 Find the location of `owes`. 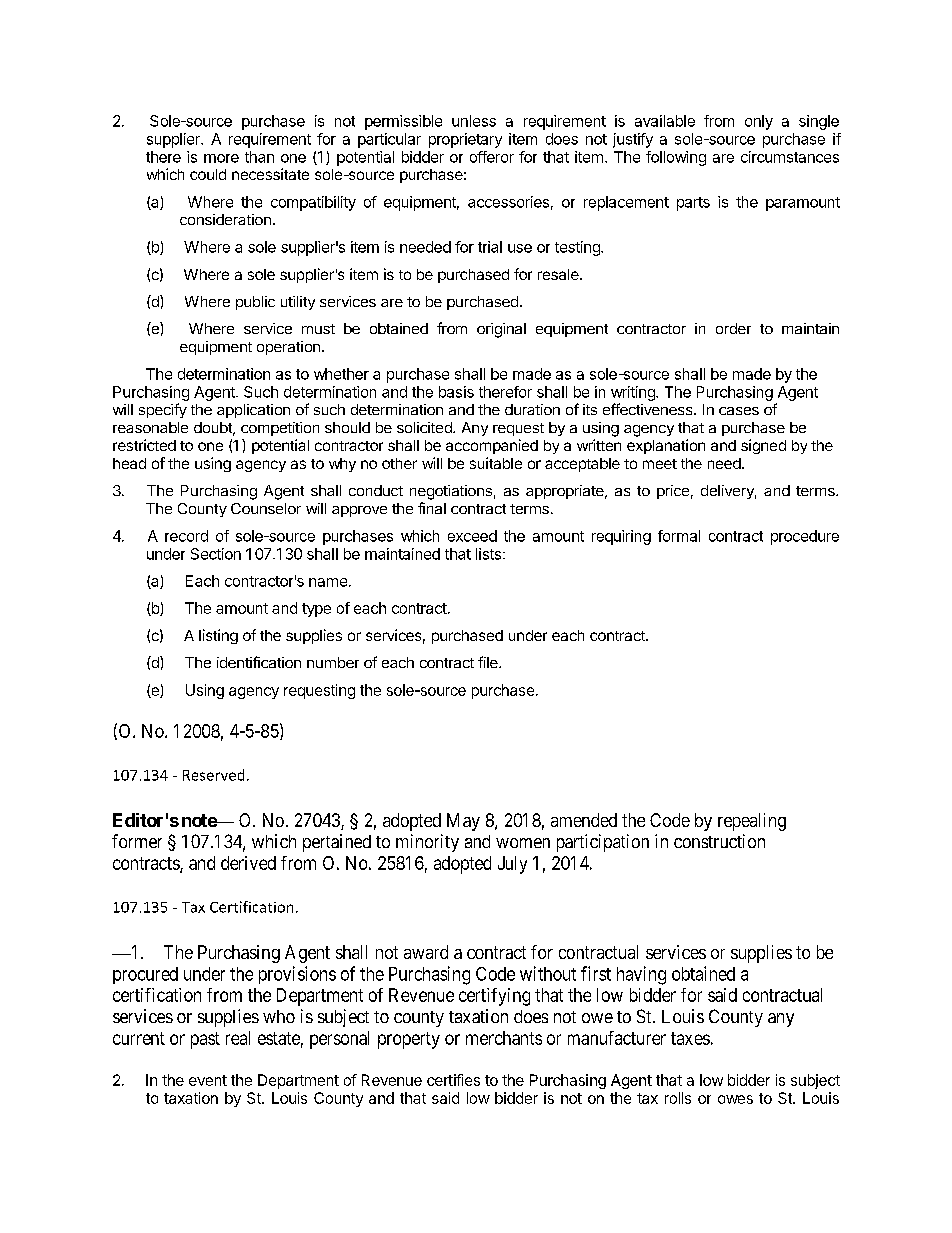

owes is located at coordinates (735, 1099).
